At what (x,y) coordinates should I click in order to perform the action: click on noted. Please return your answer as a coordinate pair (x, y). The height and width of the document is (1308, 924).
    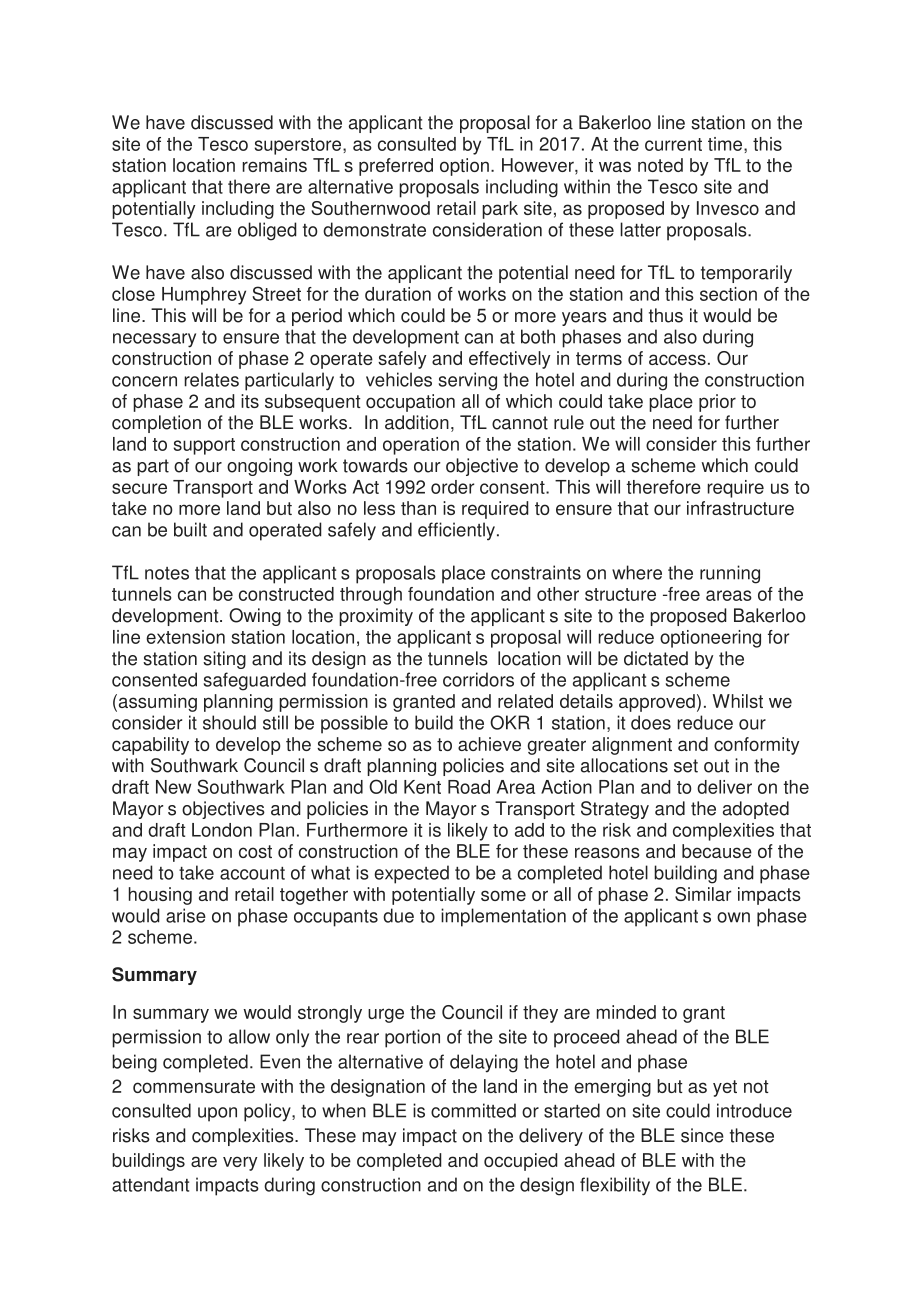
    Looking at the image, I should click on (660, 165).
